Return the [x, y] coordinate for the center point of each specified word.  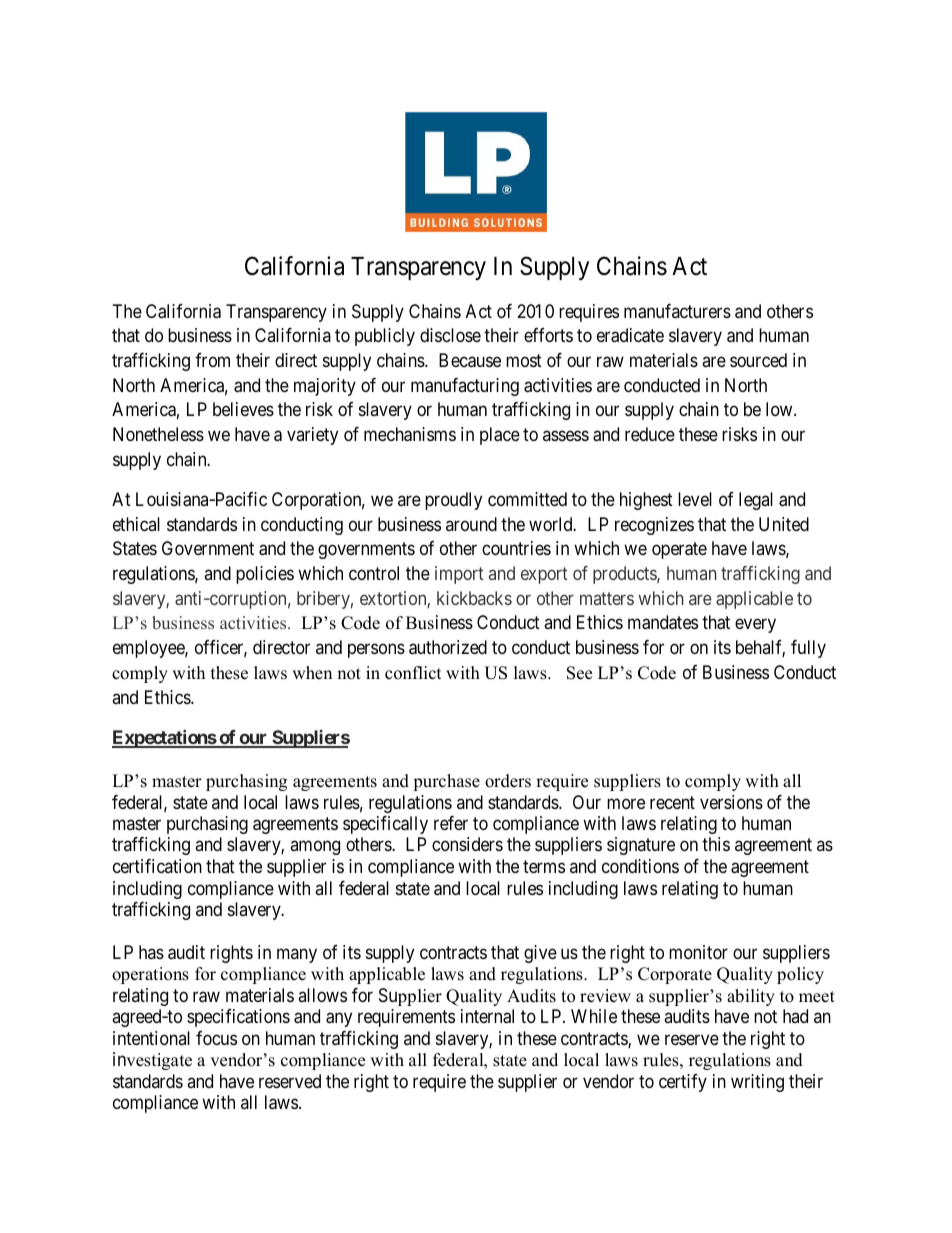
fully [808, 649]
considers [467, 844]
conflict [413, 673]
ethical [136, 524]
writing [757, 1083]
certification [157, 866]
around [471, 524]
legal [756, 501]
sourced [758, 360]
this [716, 844]
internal [487, 1016]
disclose [450, 335]
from [212, 360]
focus [216, 1038]
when [312, 673]
